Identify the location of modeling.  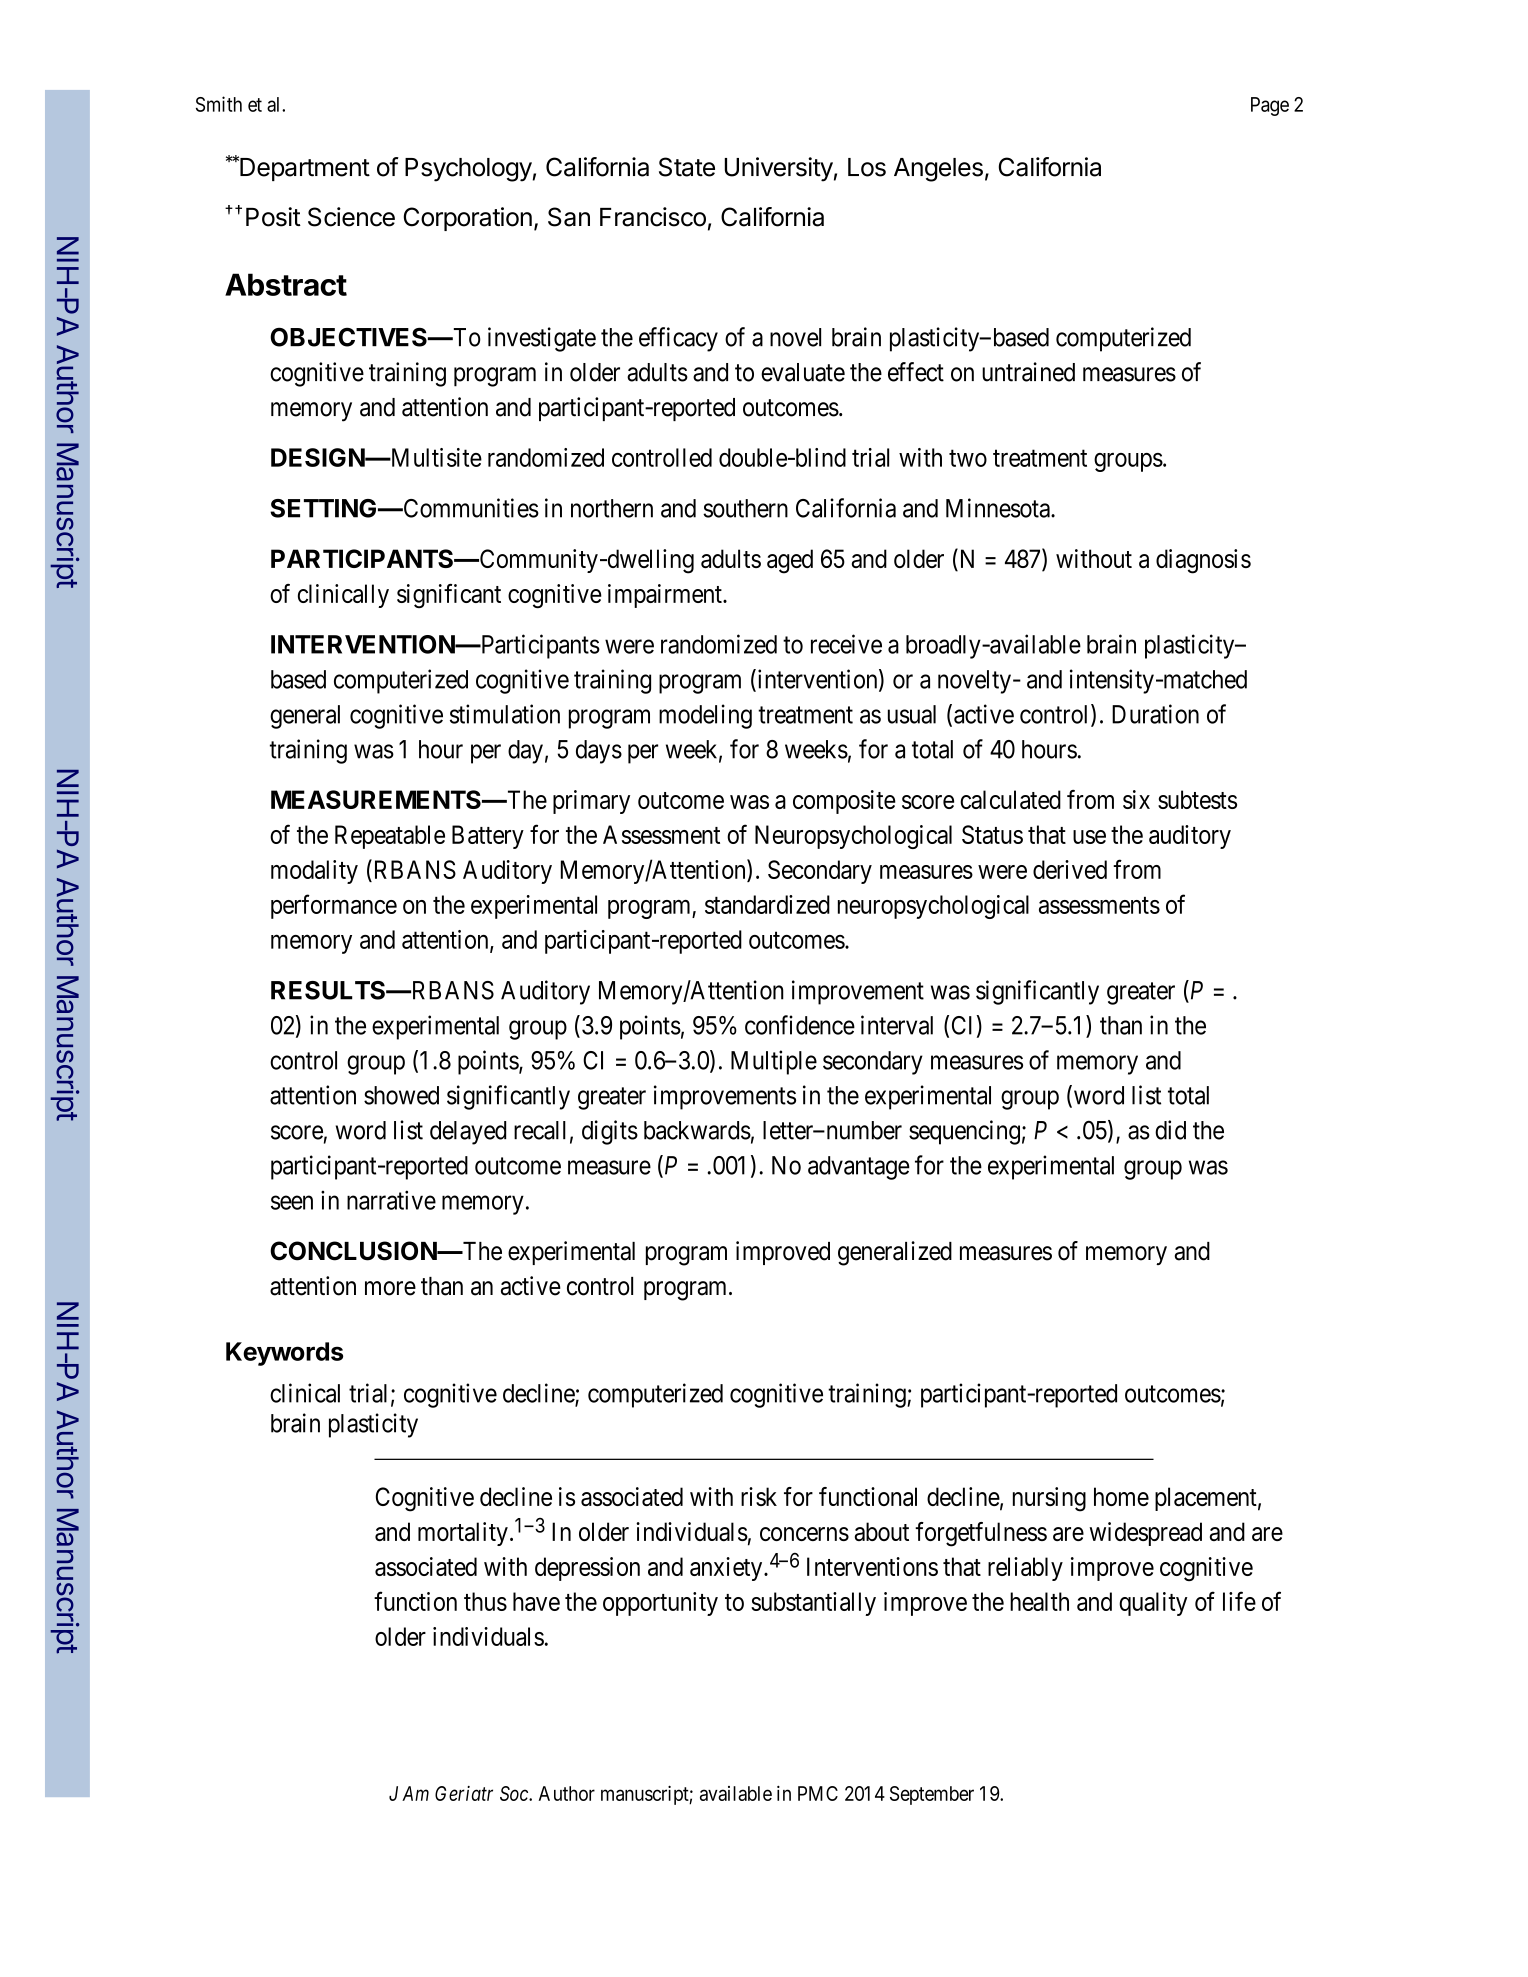
(705, 716).
